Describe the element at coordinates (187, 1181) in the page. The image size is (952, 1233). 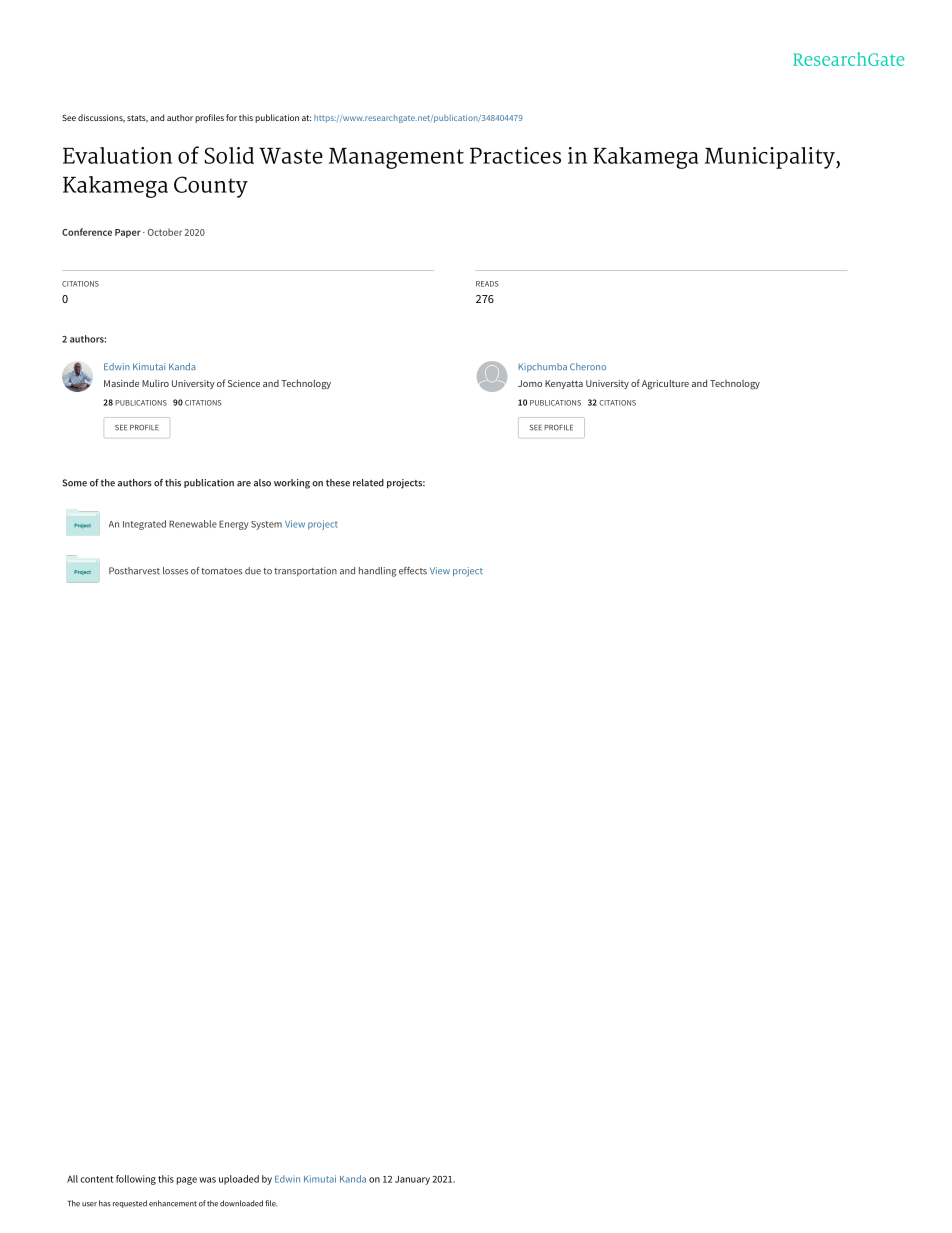
I see `page` at that location.
